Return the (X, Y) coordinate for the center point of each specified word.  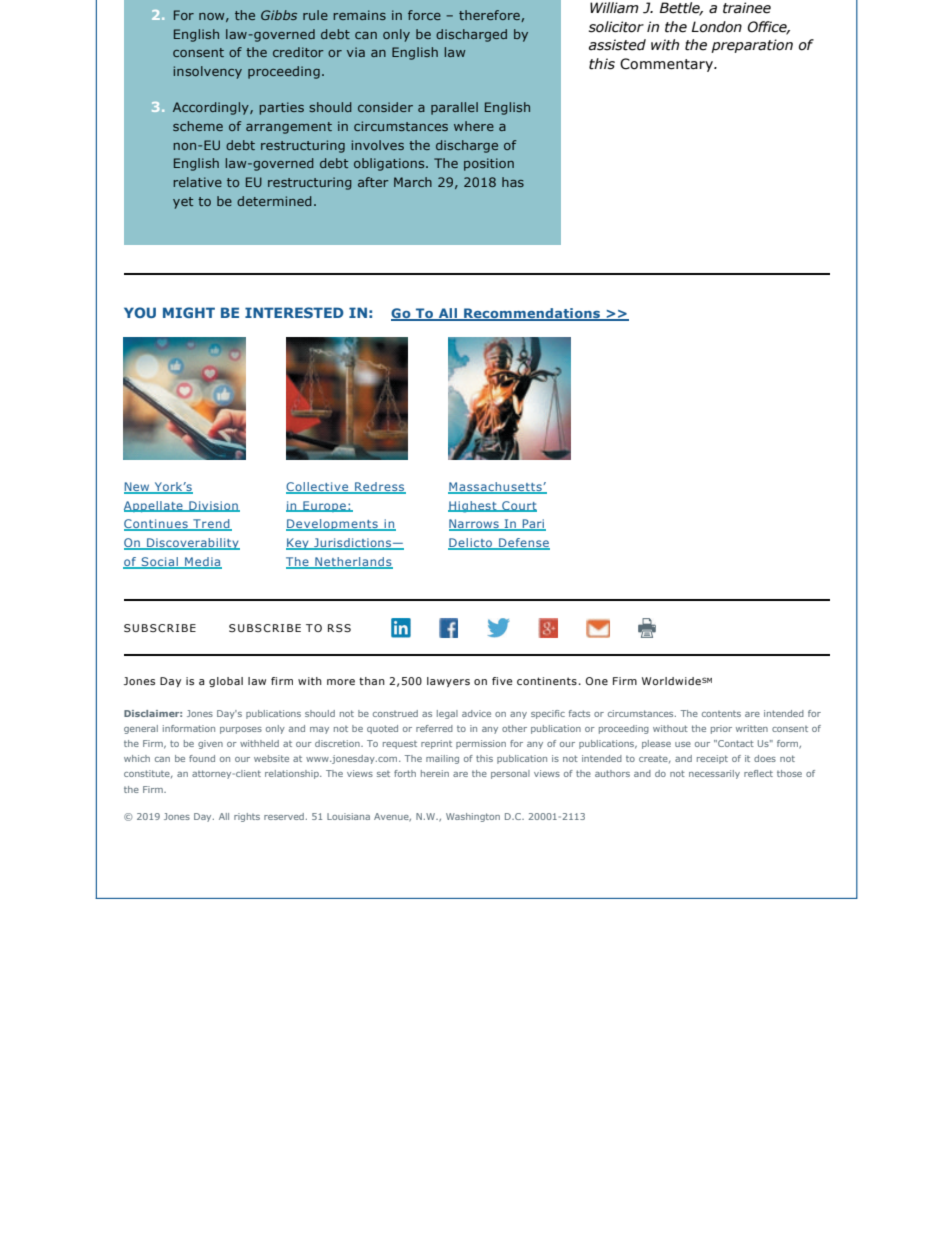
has (513, 182)
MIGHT (189, 312)
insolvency (208, 72)
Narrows (475, 525)
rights (247, 817)
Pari (533, 525)
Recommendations (532, 314)
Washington (473, 817)
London (716, 27)
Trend (211, 525)
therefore (490, 16)
